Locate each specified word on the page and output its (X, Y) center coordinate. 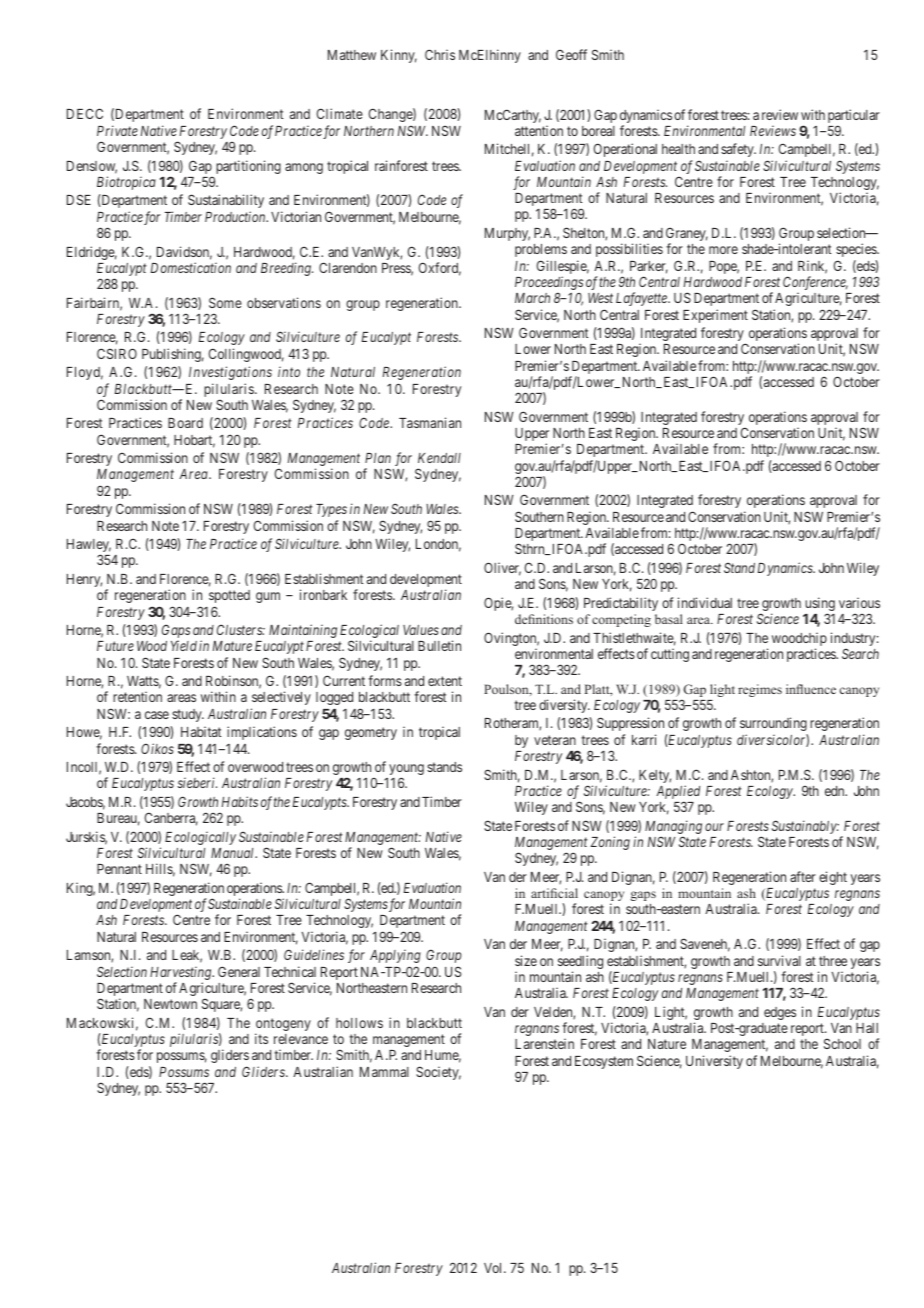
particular (854, 117)
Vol (494, 1268)
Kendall (439, 458)
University (714, 1062)
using (820, 605)
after (803, 876)
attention (539, 130)
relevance (301, 1039)
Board (185, 423)
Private (117, 130)
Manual (234, 853)
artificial (554, 893)
